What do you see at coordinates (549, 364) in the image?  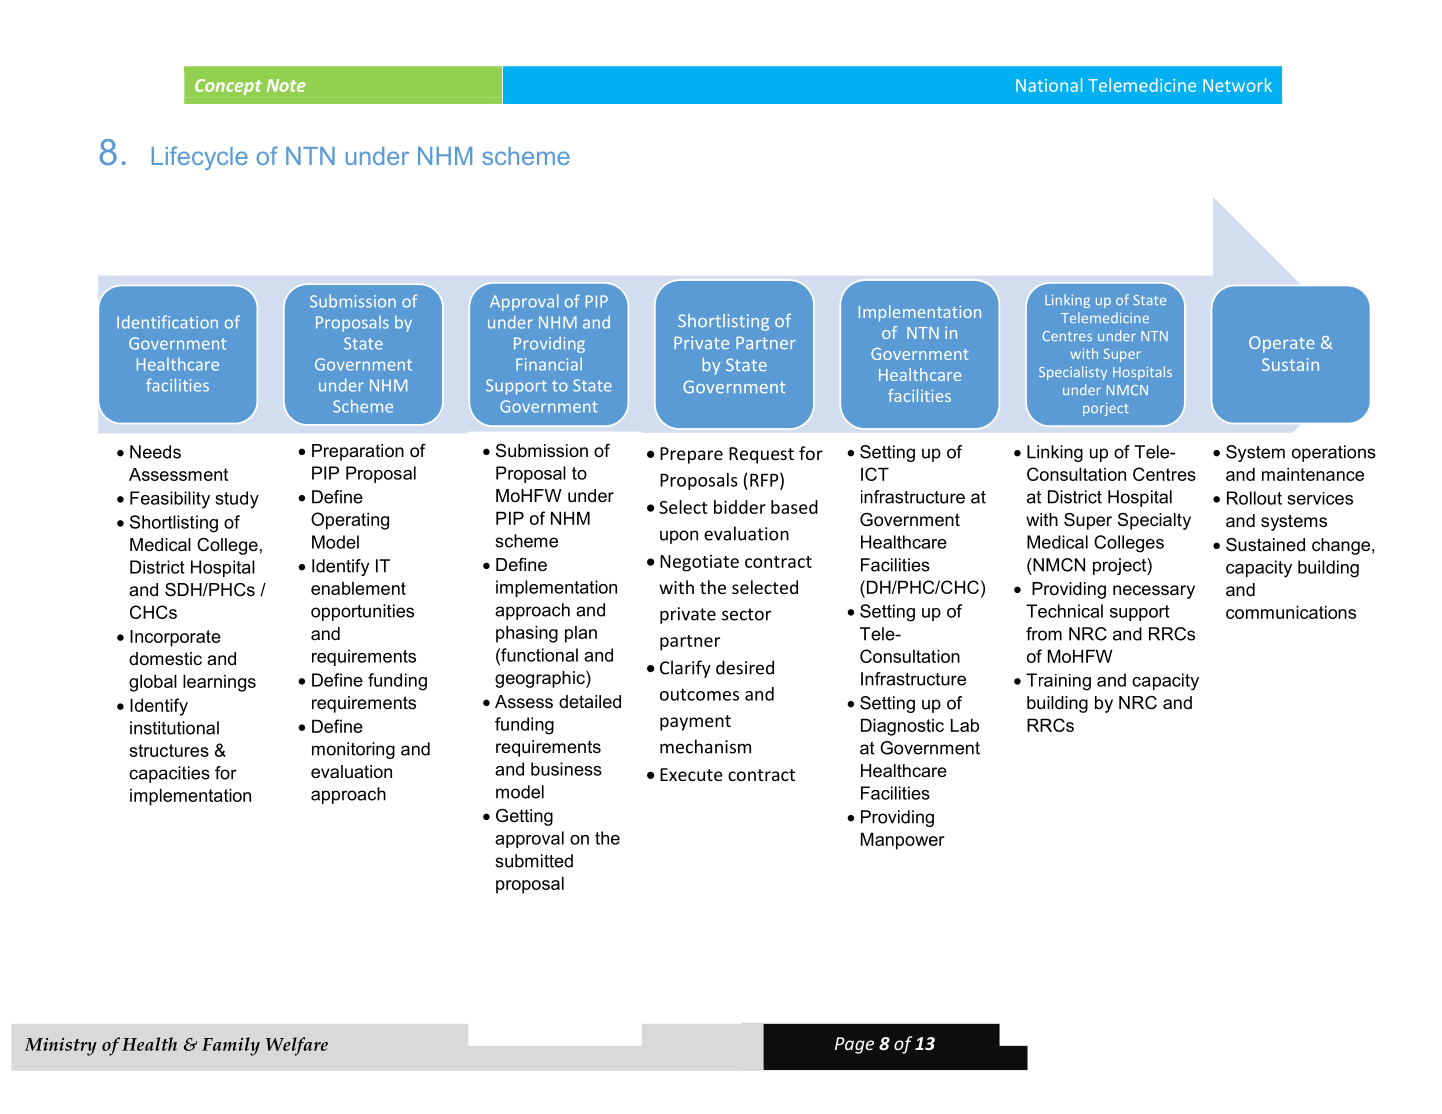 I see `Financial` at bounding box center [549, 364].
